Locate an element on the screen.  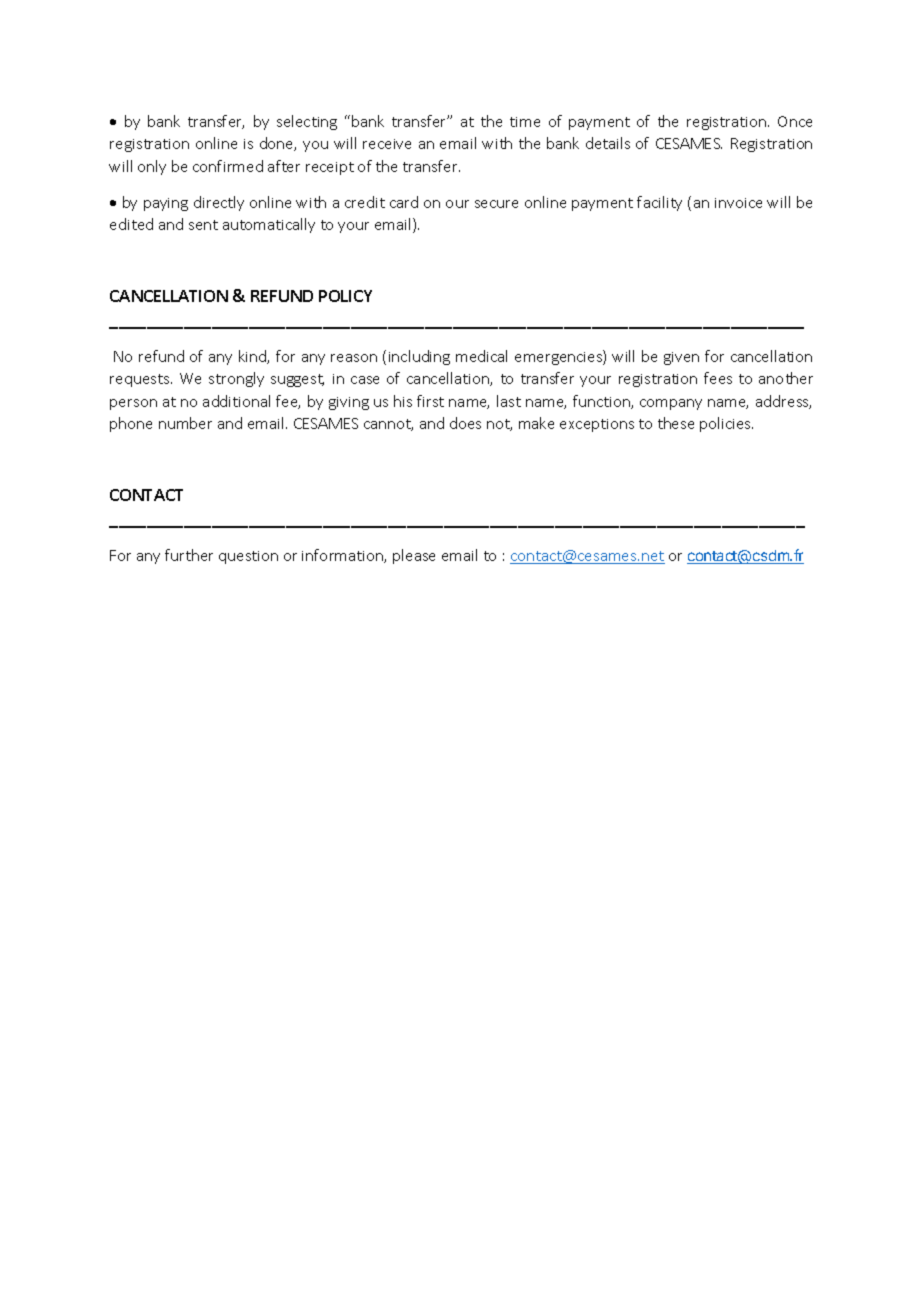
first is located at coordinates (430, 401).
